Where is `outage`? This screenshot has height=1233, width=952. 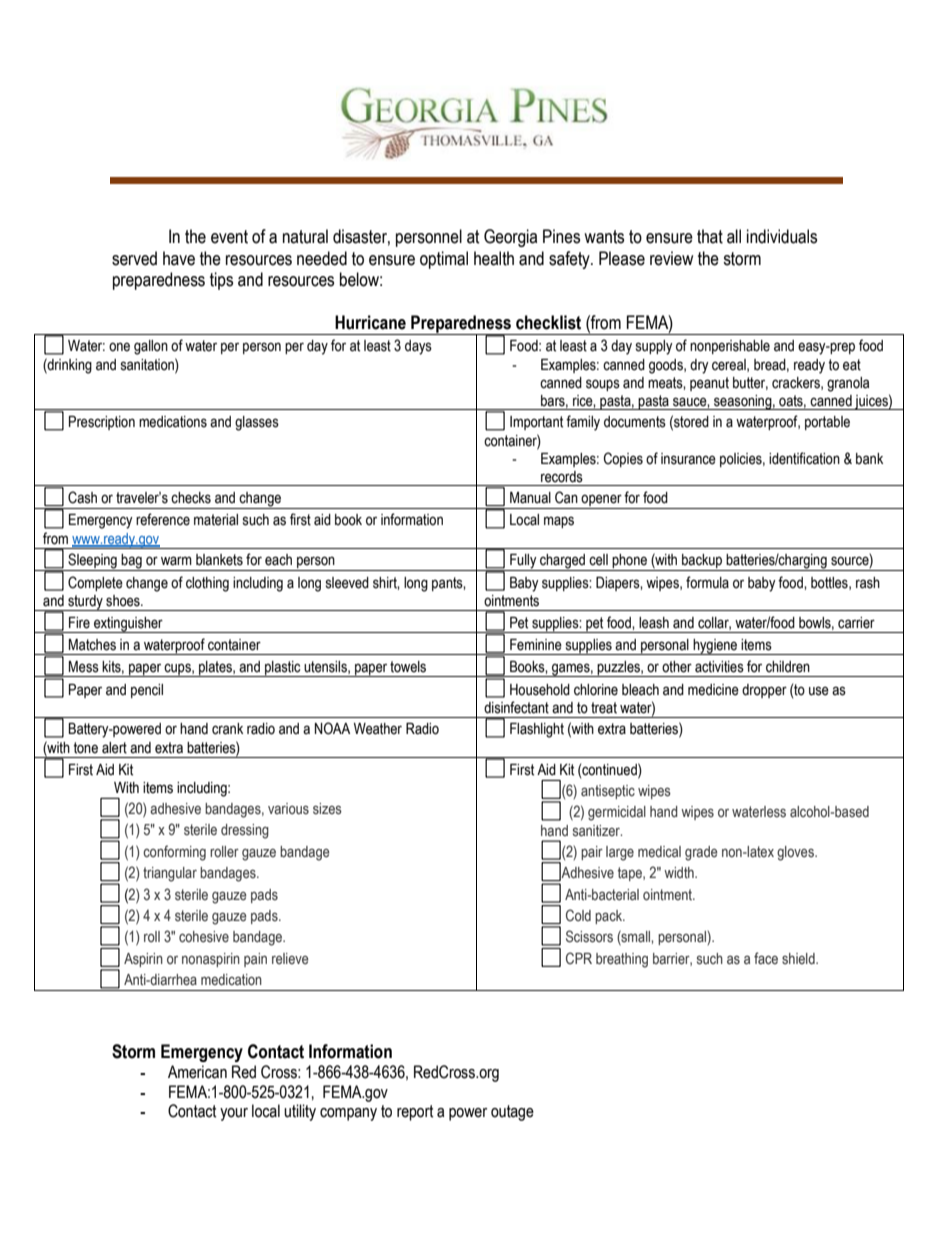
outage is located at coordinates (512, 1113).
